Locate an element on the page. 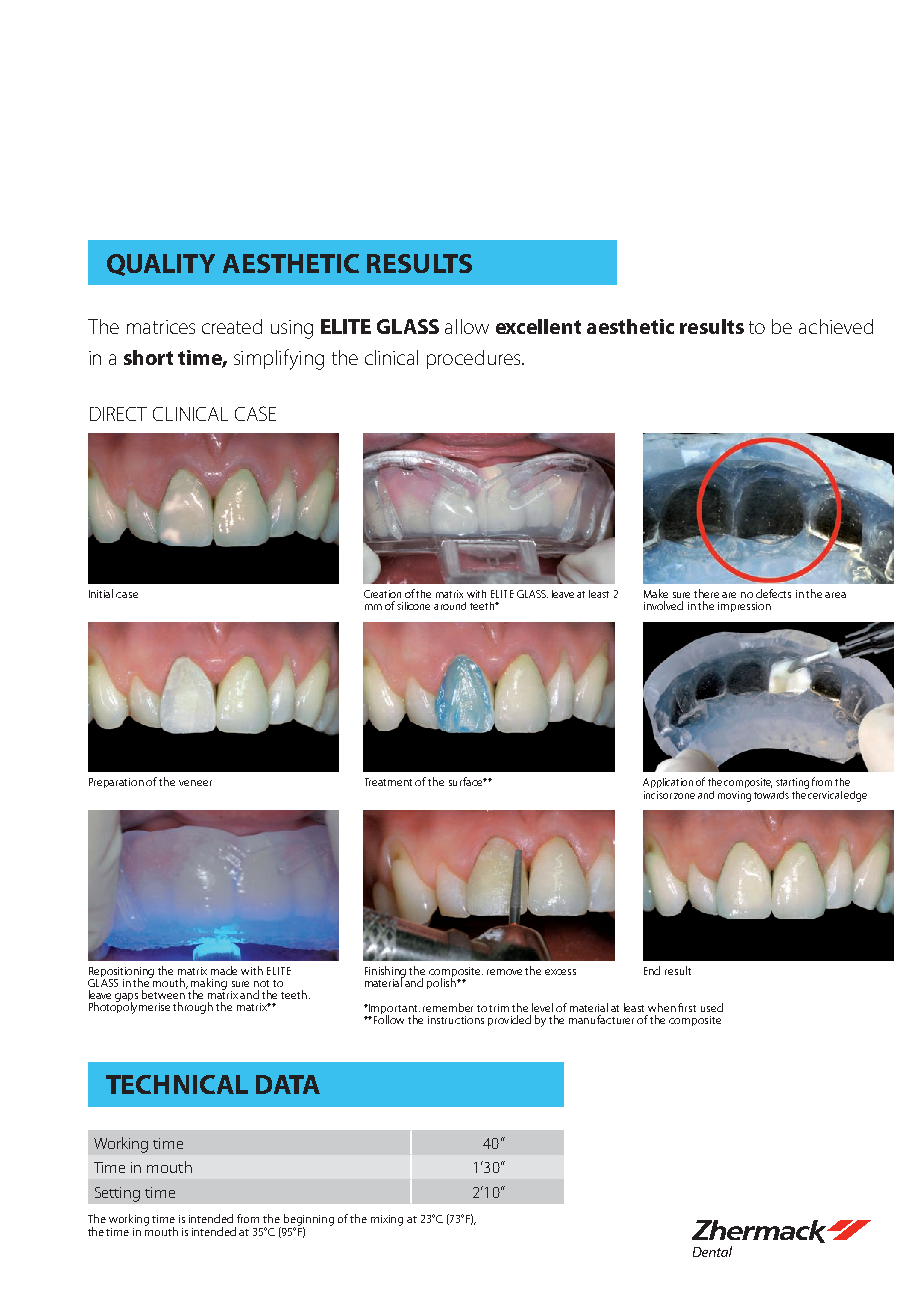  allow is located at coordinates (467, 326).
